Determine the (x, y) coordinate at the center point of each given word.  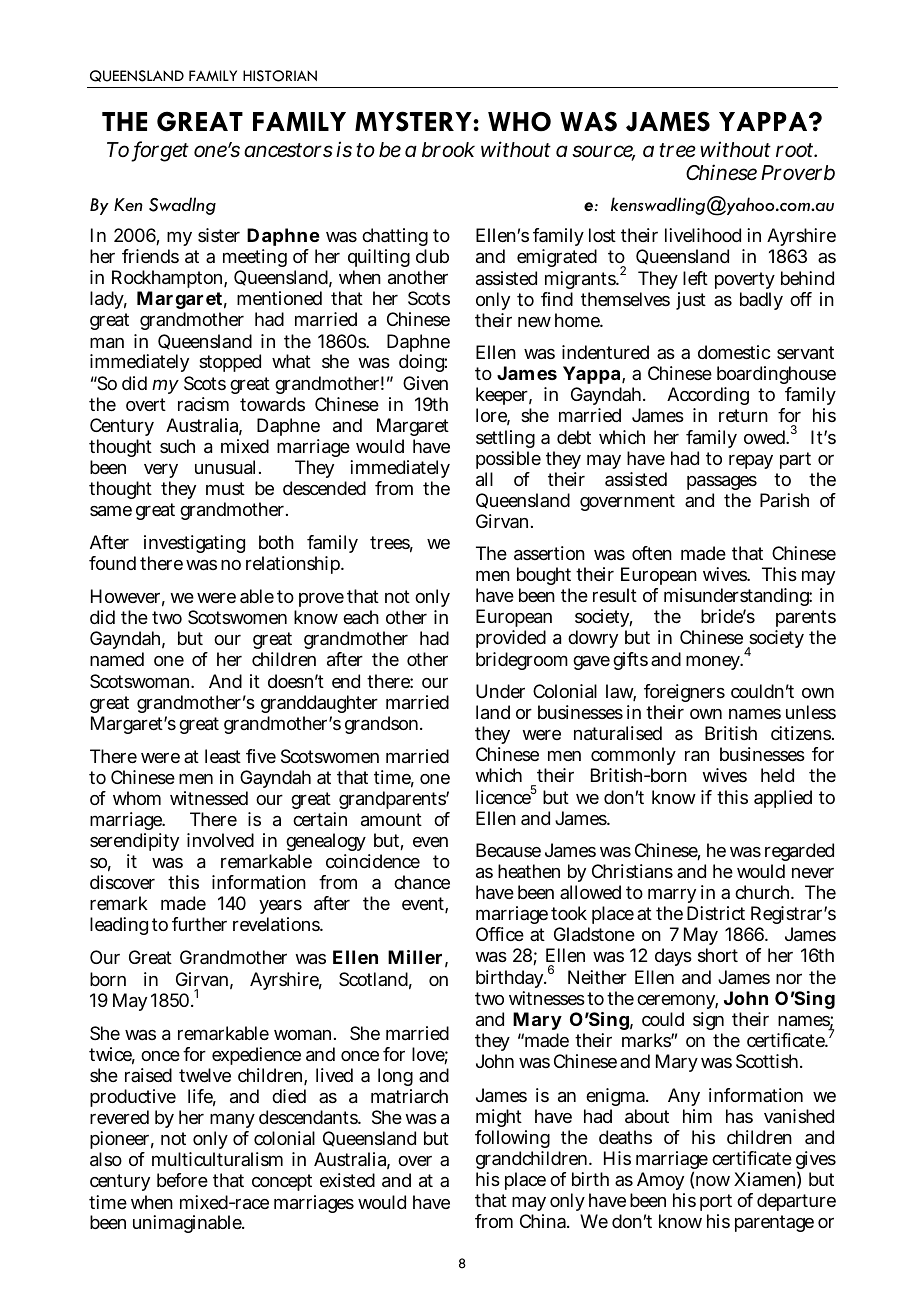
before (182, 1180)
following (512, 1141)
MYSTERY (414, 121)
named (117, 659)
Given (425, 383)
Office (500, 934)
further (199, 924)
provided (511, 639)
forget (160, 151)
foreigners (684, 695)
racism (203, 404)
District (716, 913)
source (603, 152)
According (708, 398)
